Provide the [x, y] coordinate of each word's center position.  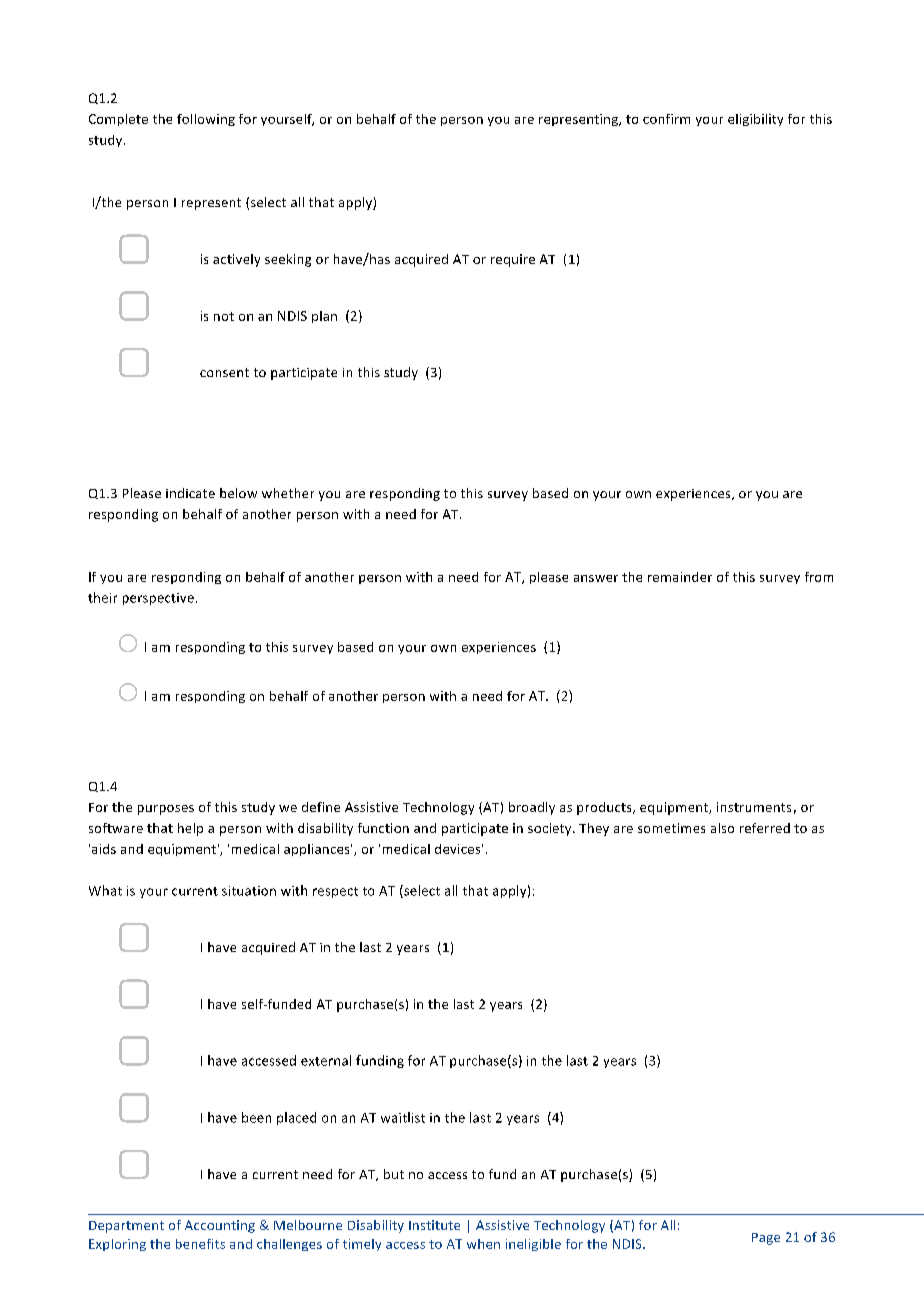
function [383, 828]
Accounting [220, 1226]
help [190, 829]
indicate [190, 493]
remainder [680, 577]
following [206, 120]
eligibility [755, 120]
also [722, 828]
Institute [434, 1225]
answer [596, 578]
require [513, 260]
